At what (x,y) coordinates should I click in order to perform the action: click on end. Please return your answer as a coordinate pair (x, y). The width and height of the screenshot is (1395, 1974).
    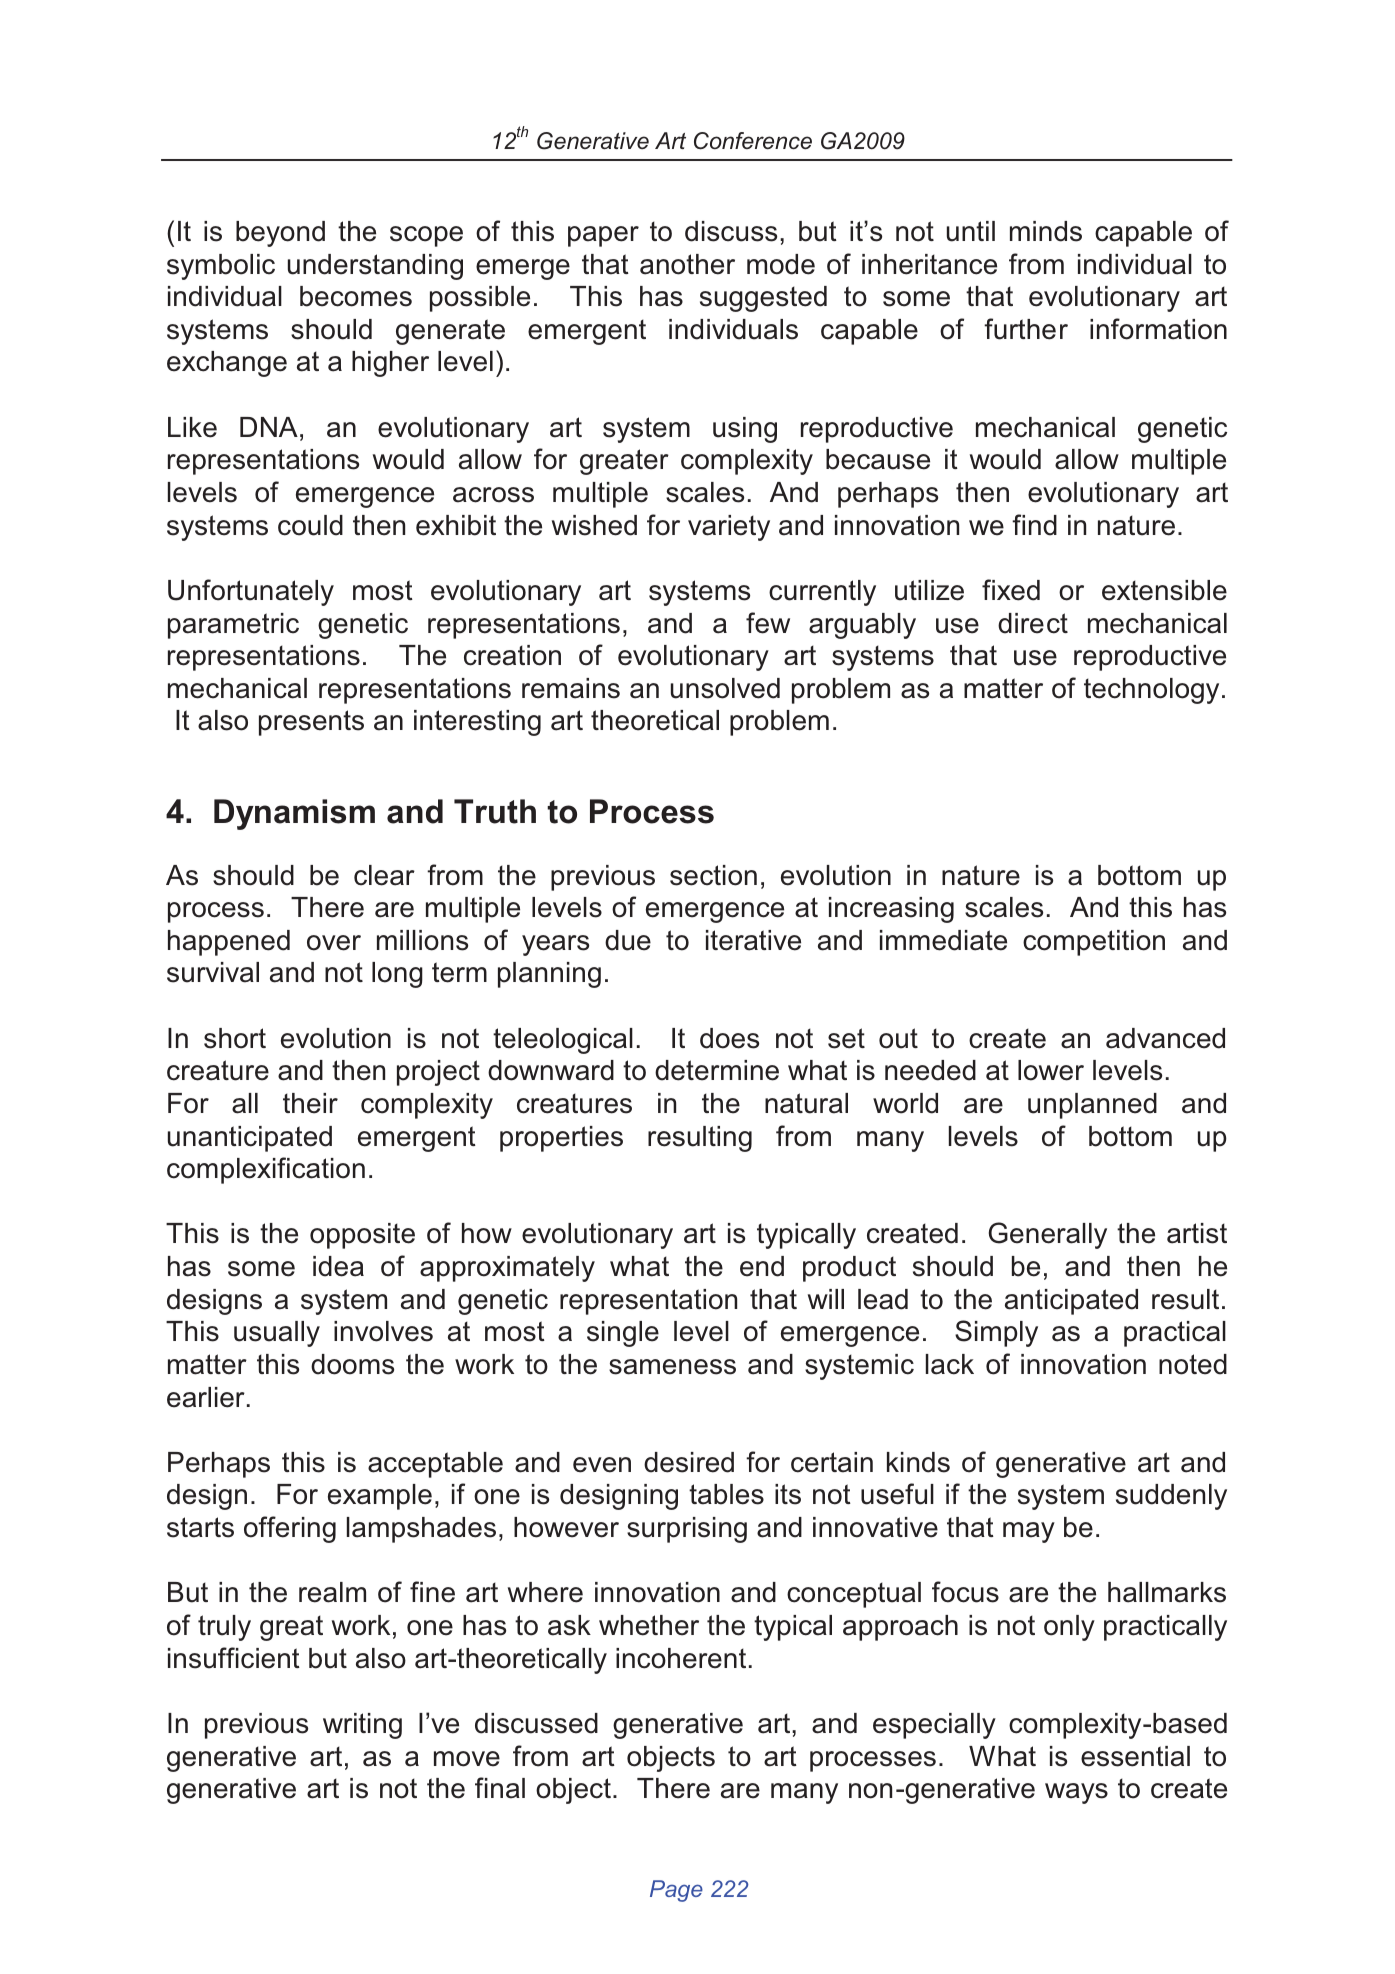
    Looking at the image, I should click on (762, 1266).
